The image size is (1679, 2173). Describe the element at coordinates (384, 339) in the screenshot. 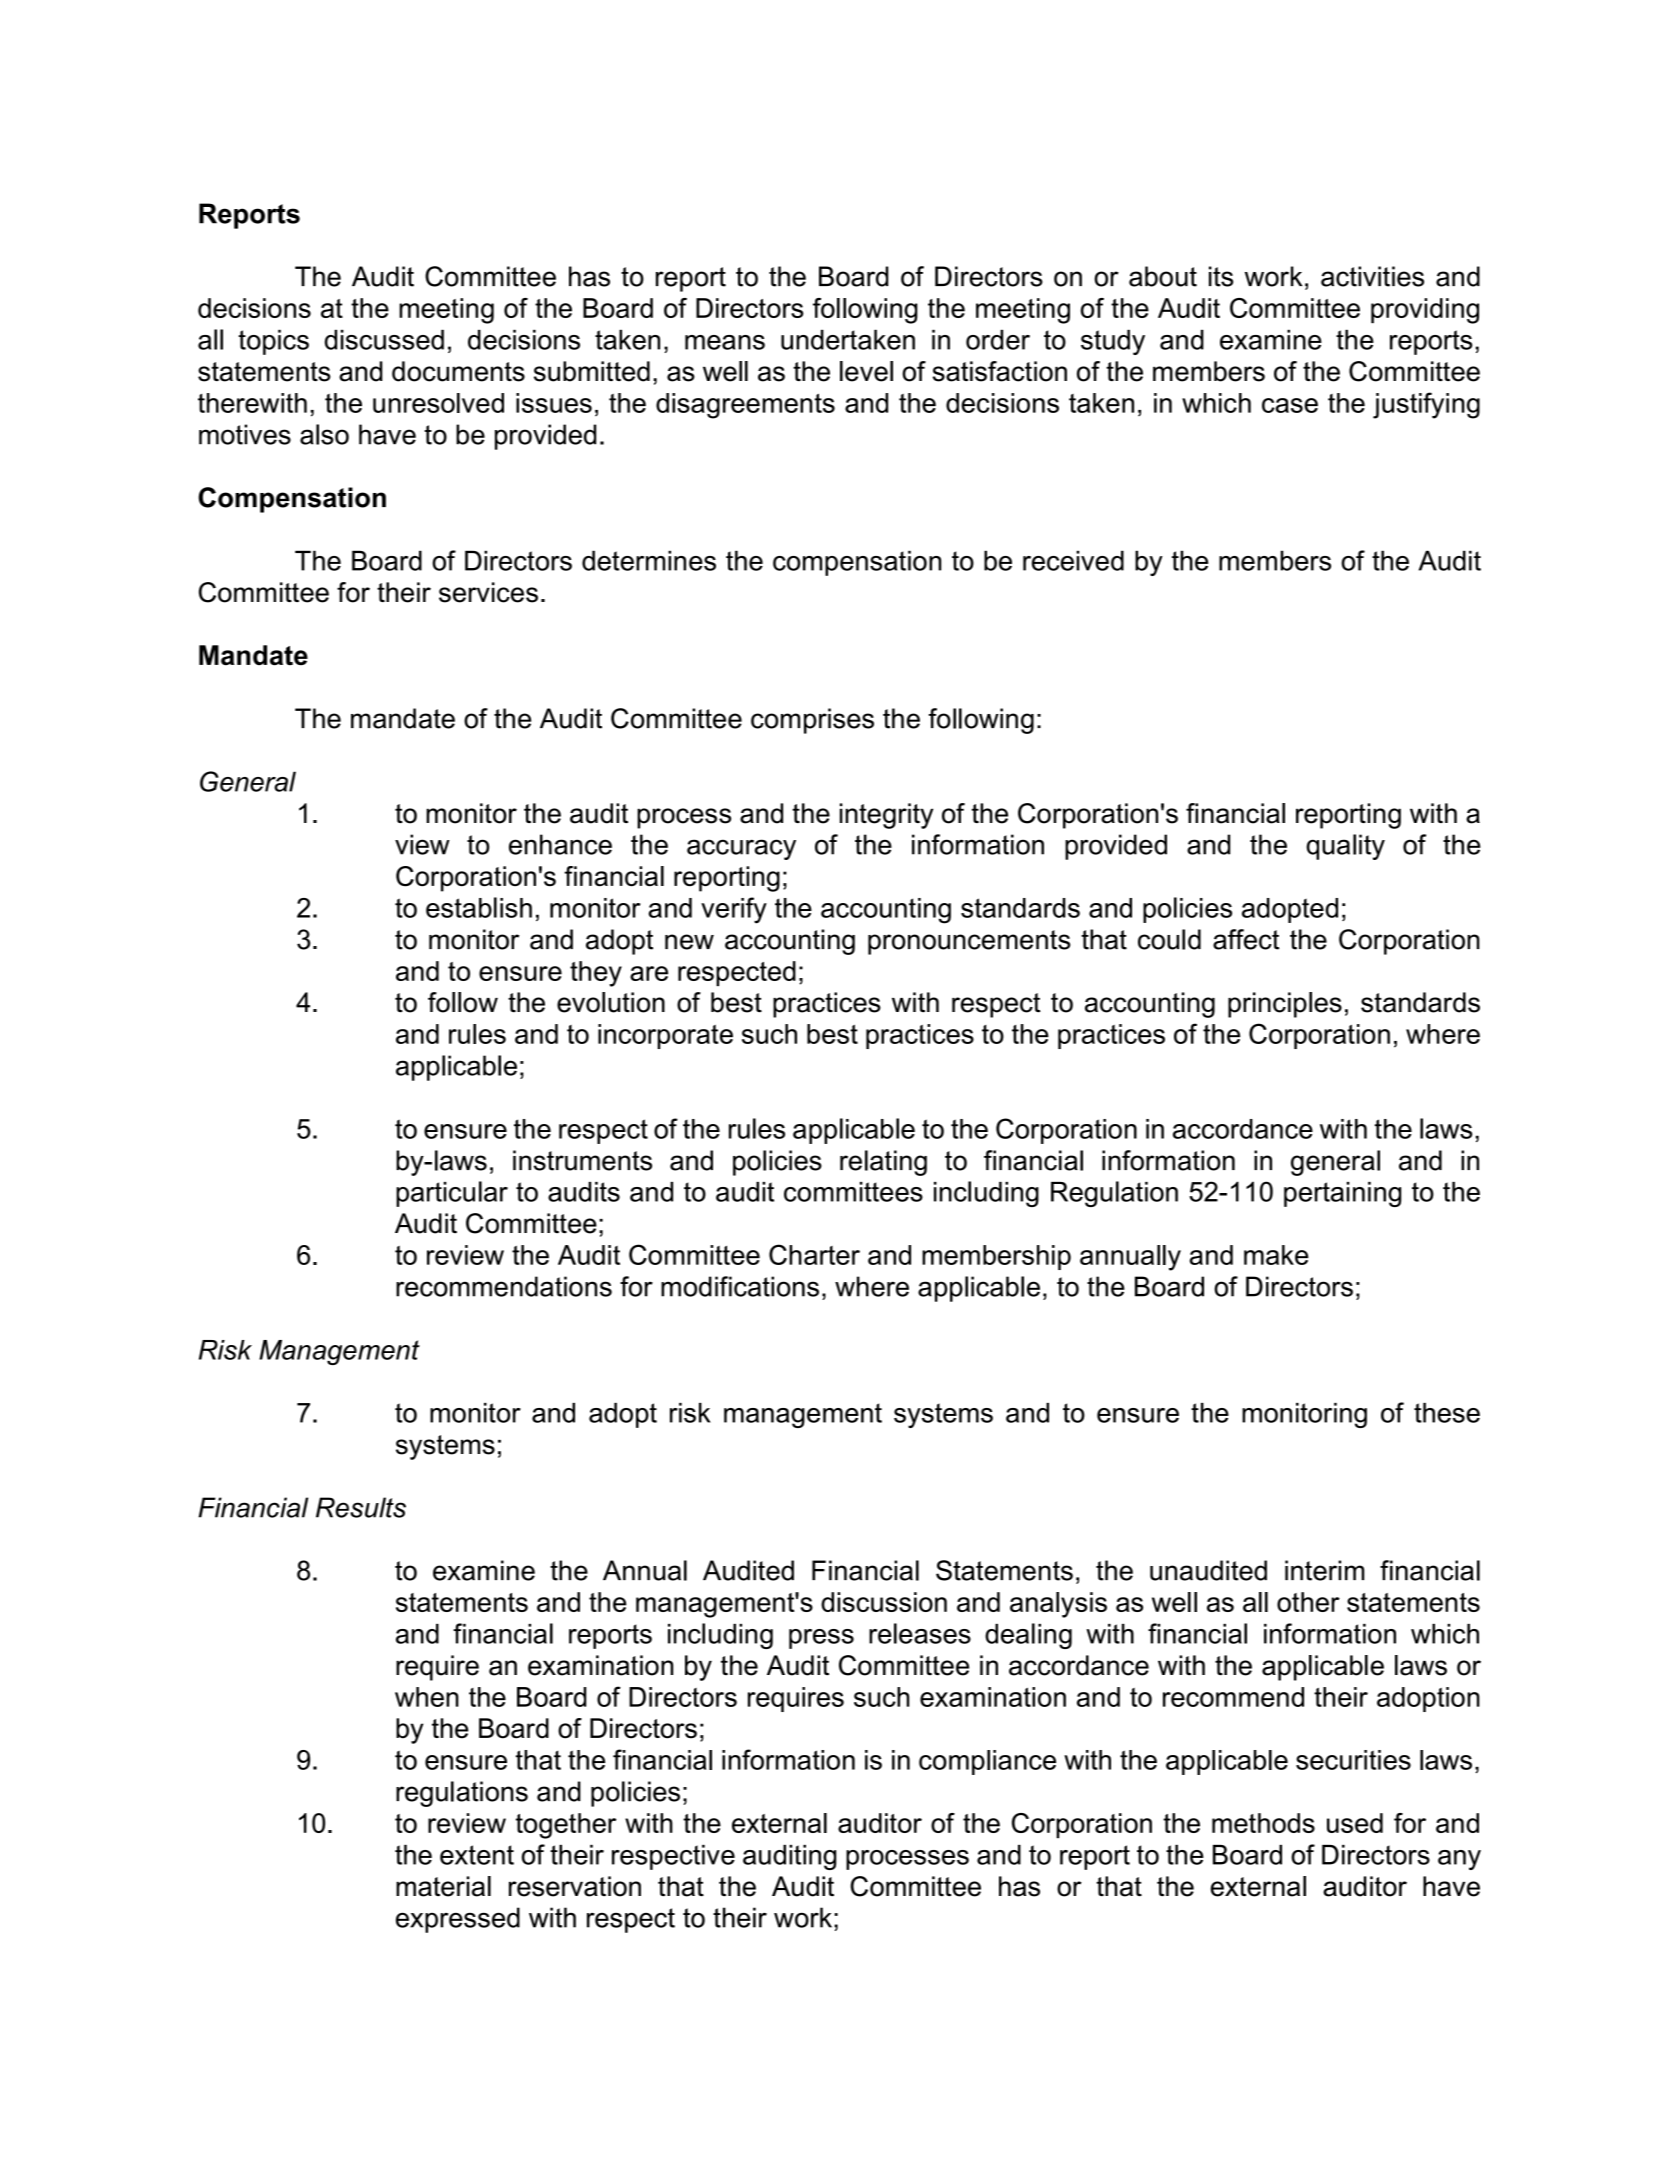

I see `discussed` at that location.
